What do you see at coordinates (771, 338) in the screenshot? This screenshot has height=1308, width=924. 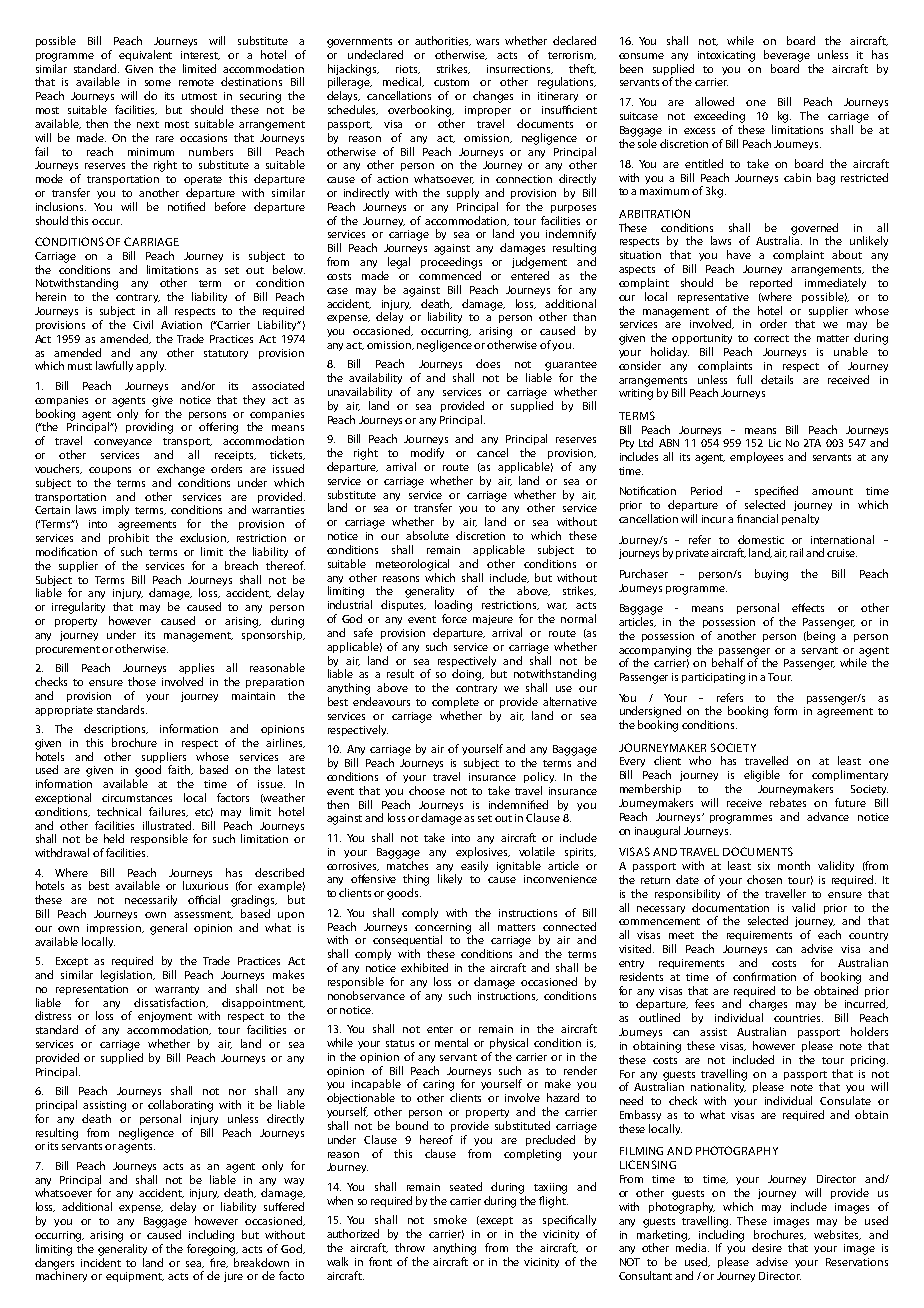 I see `correct` at bounding box center [771, 338].
